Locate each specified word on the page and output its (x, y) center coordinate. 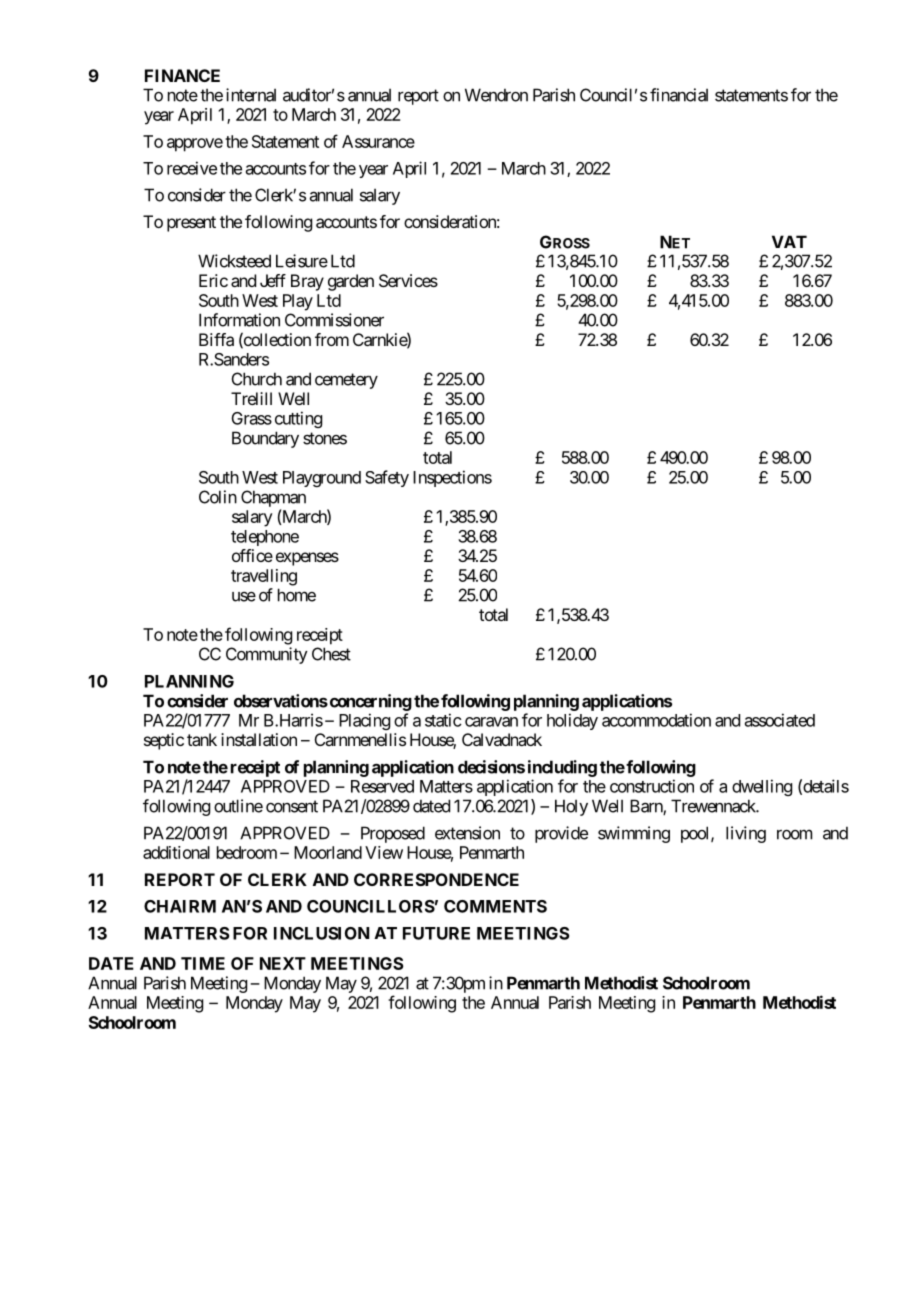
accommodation (656, 720)
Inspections (452, 478)
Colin (218, 497)
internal (251, 95)
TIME (203, 963)
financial (679, 95)
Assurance (378, 141)
